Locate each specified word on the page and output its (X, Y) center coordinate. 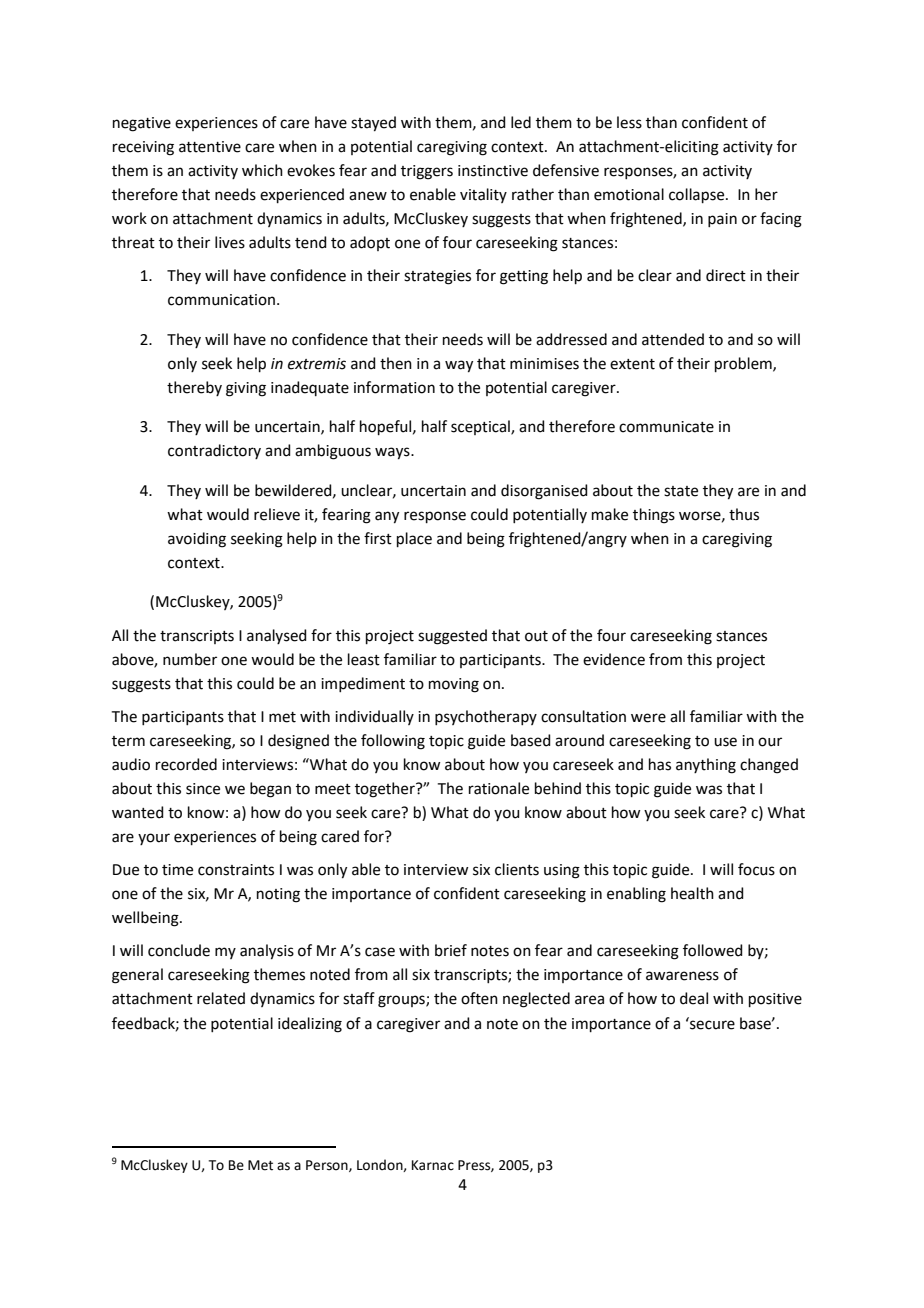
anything (706, 766)
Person (328, 1166)
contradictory (214, 451)
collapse (698, 195)
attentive (210, 147)
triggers (427, 172)
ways (393, 453)
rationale (499, 788)
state (681, 491)
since (203, 789)
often (479, 998)
